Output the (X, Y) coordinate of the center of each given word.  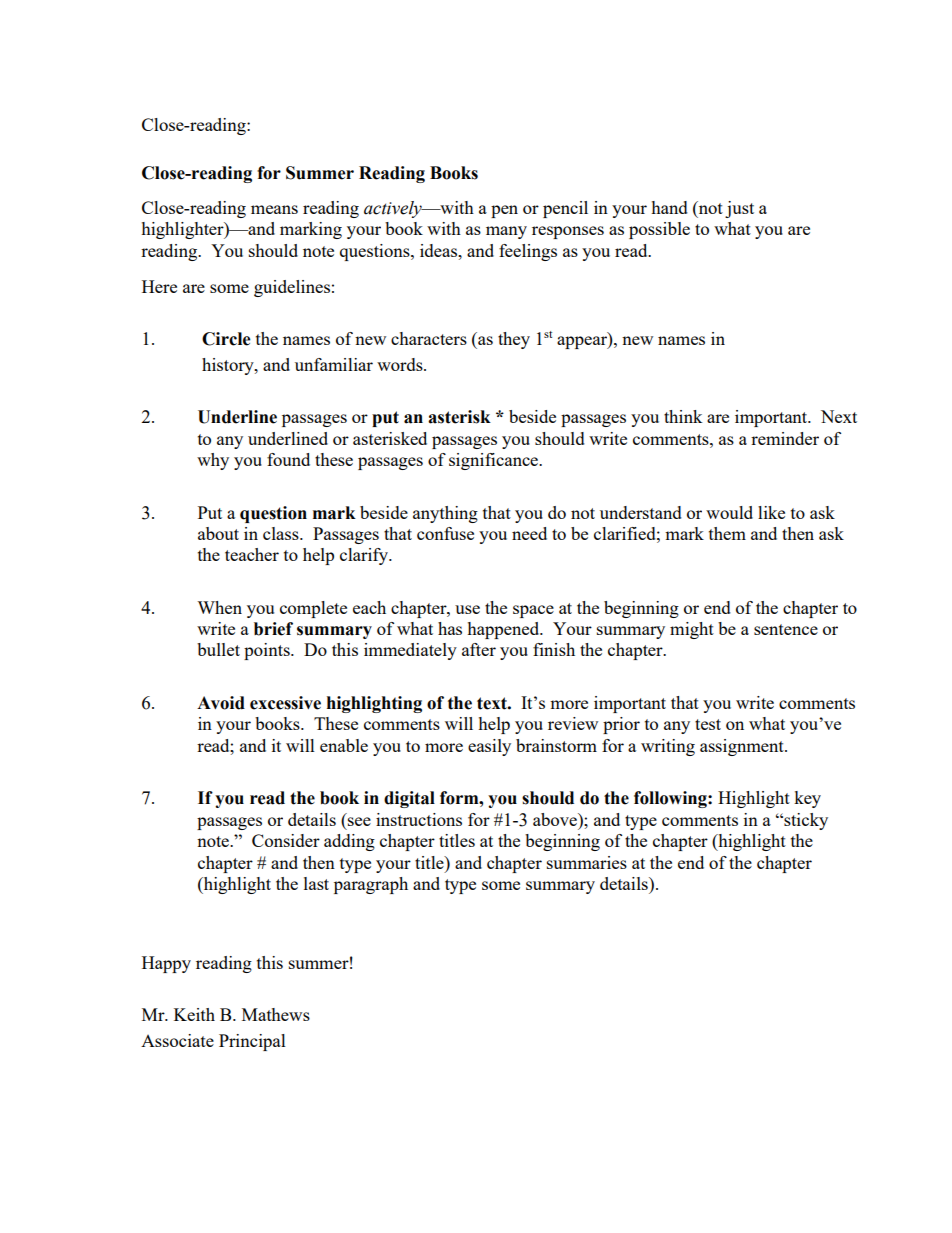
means (274, 209)
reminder (785, 438)
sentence (786, 629)
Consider (286, 840)
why (213, 461)
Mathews (276, 1014)
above (556, 819)
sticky (805, 821)
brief (273, 629)
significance (495, 461)
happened (504, 630)
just (739, 209)
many (506, 232)
